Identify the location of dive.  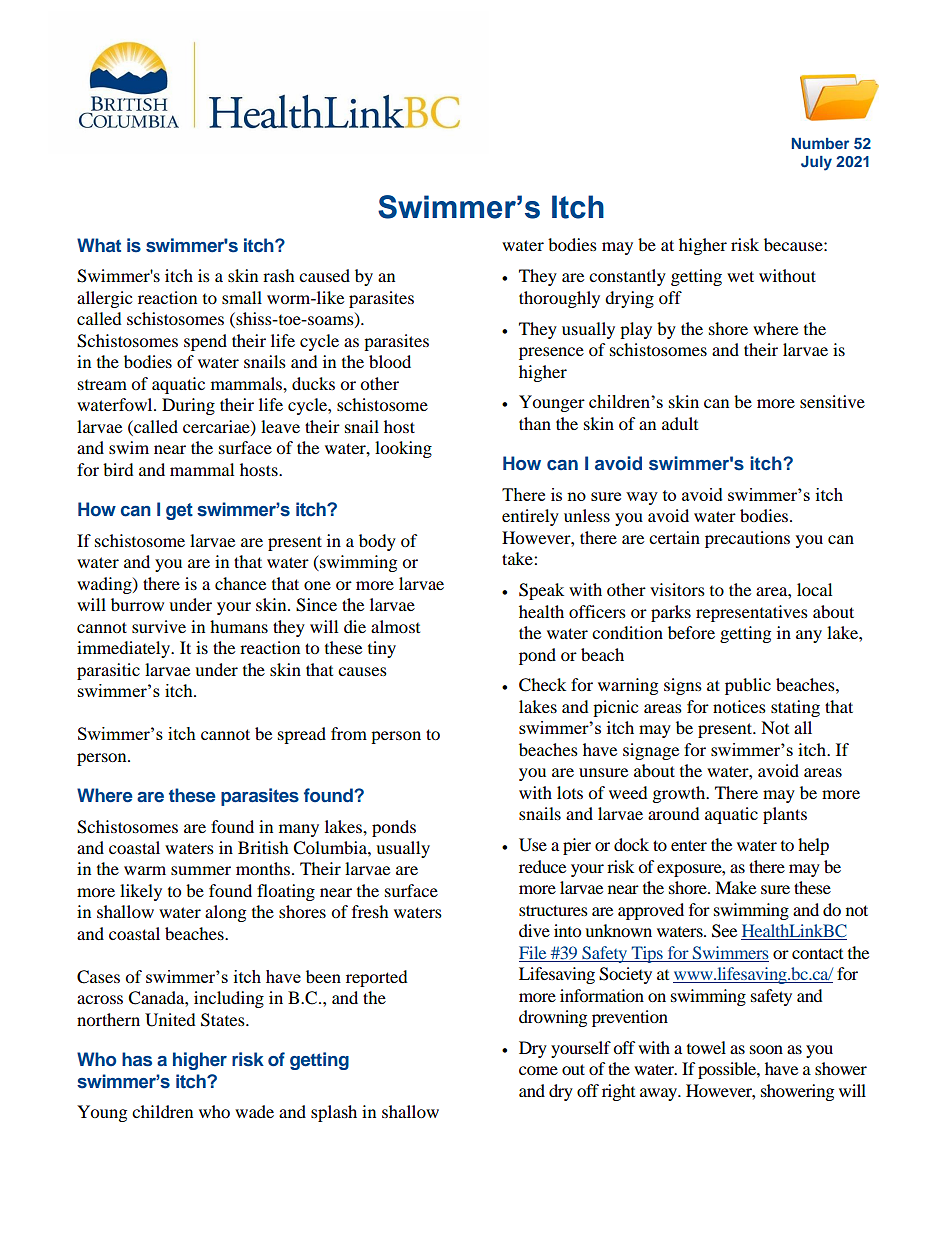
(534, 930).
